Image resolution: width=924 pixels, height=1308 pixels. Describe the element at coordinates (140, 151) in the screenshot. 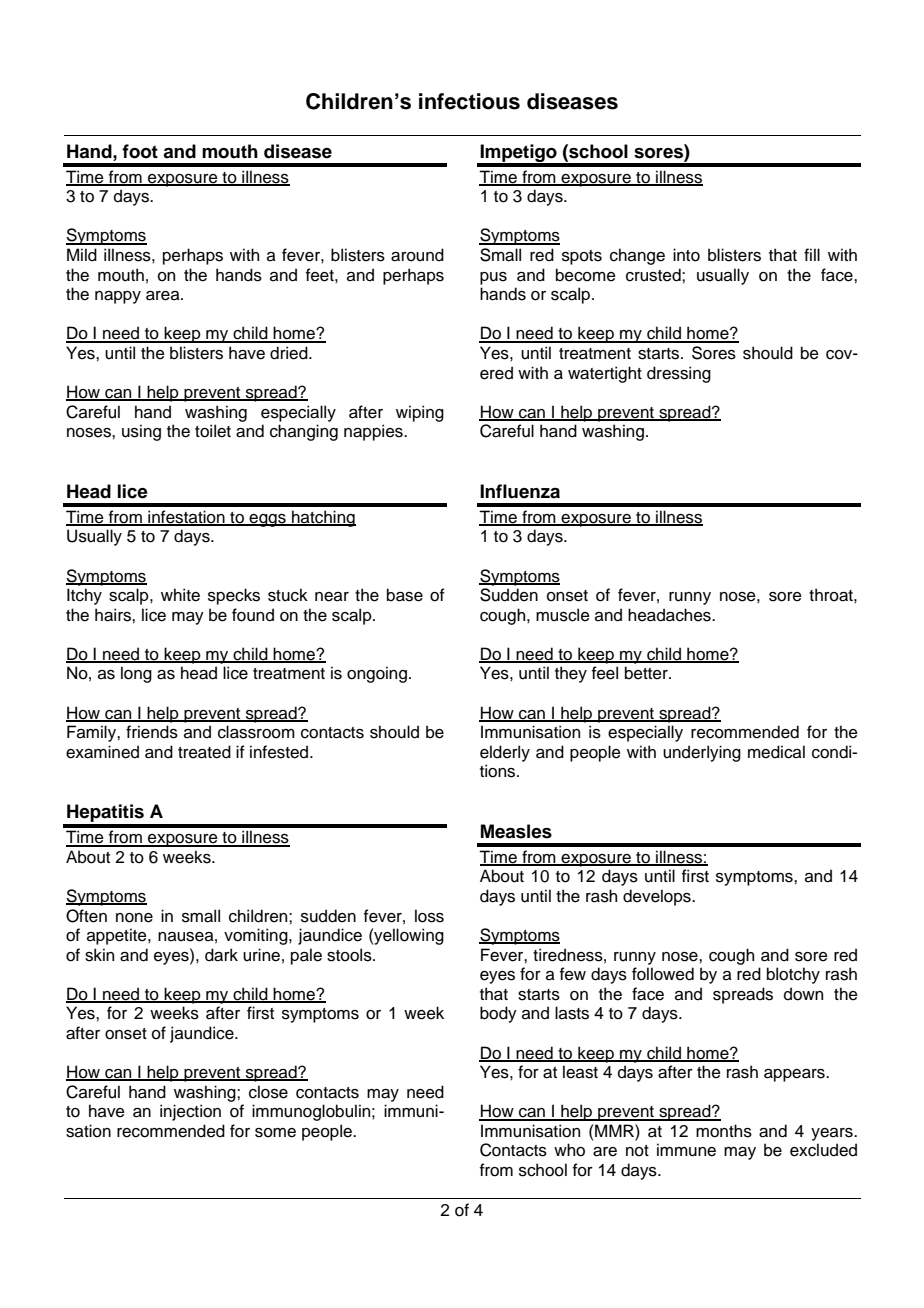

I see `foot` at that location.
